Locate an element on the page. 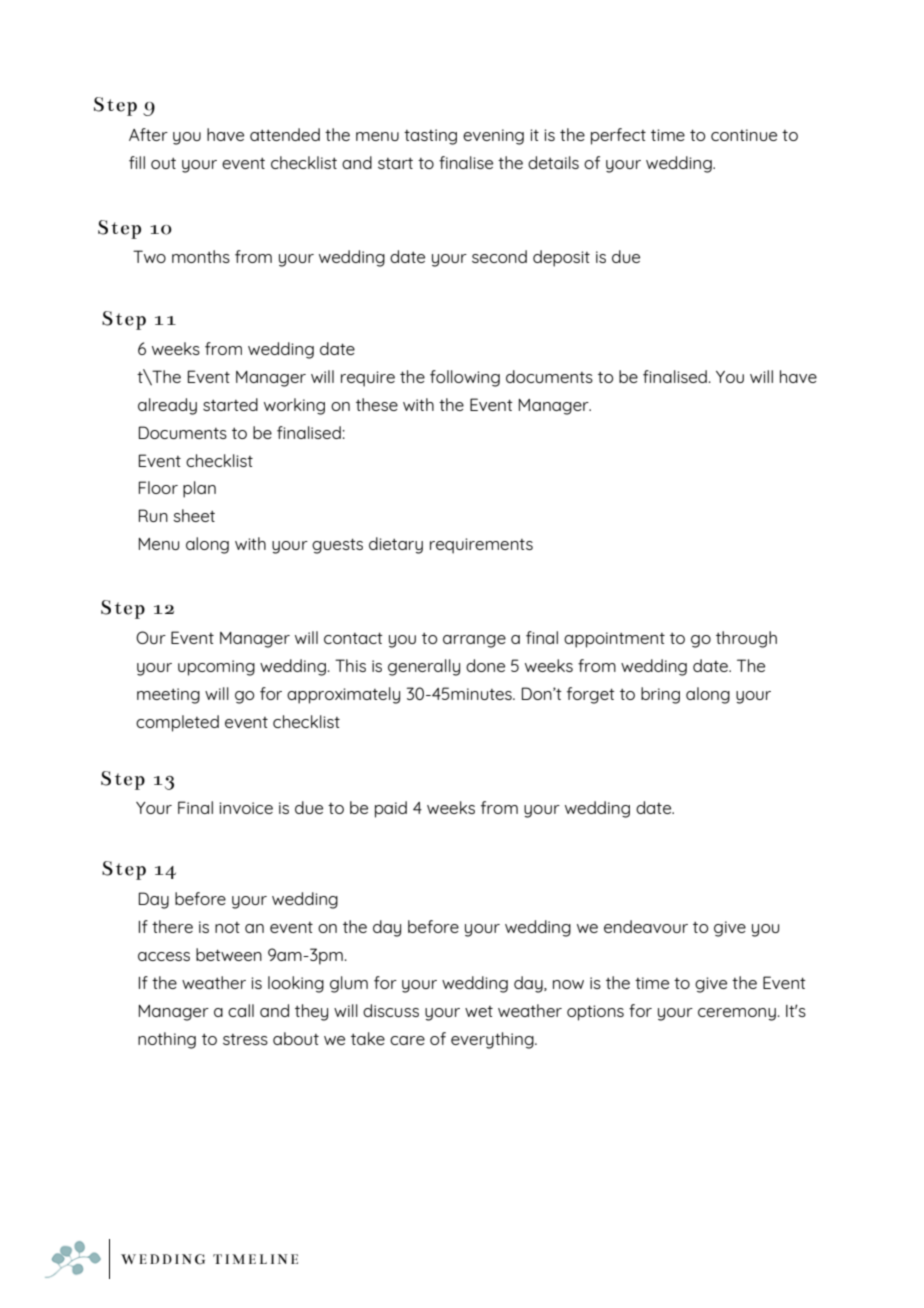 The image size is (924, 1308). tasting is located at coordinates (430, 137).
